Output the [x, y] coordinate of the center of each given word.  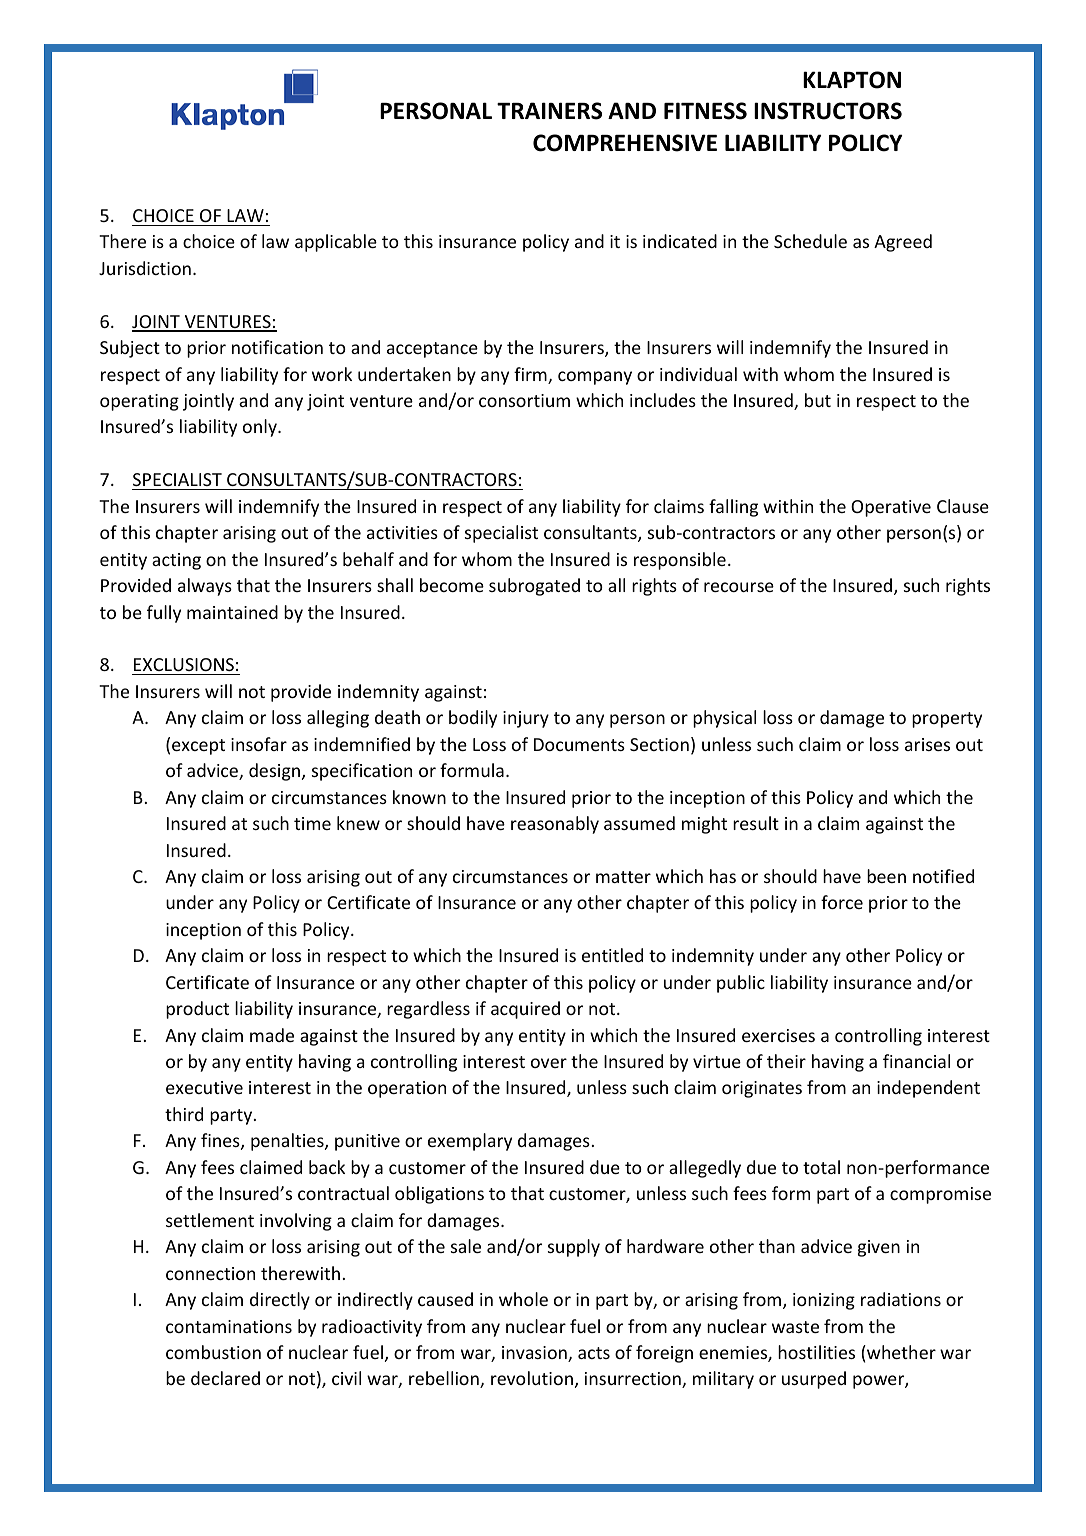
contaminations [229, 1326]
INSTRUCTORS [828, 111]
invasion [535, 1354]
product [197, 1010]
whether [900, 1352]
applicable [336, 243]
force [842, 902]
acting [176, 561]
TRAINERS [549, 111]
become [452, 585]
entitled [612, 955]
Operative [891, 508]
